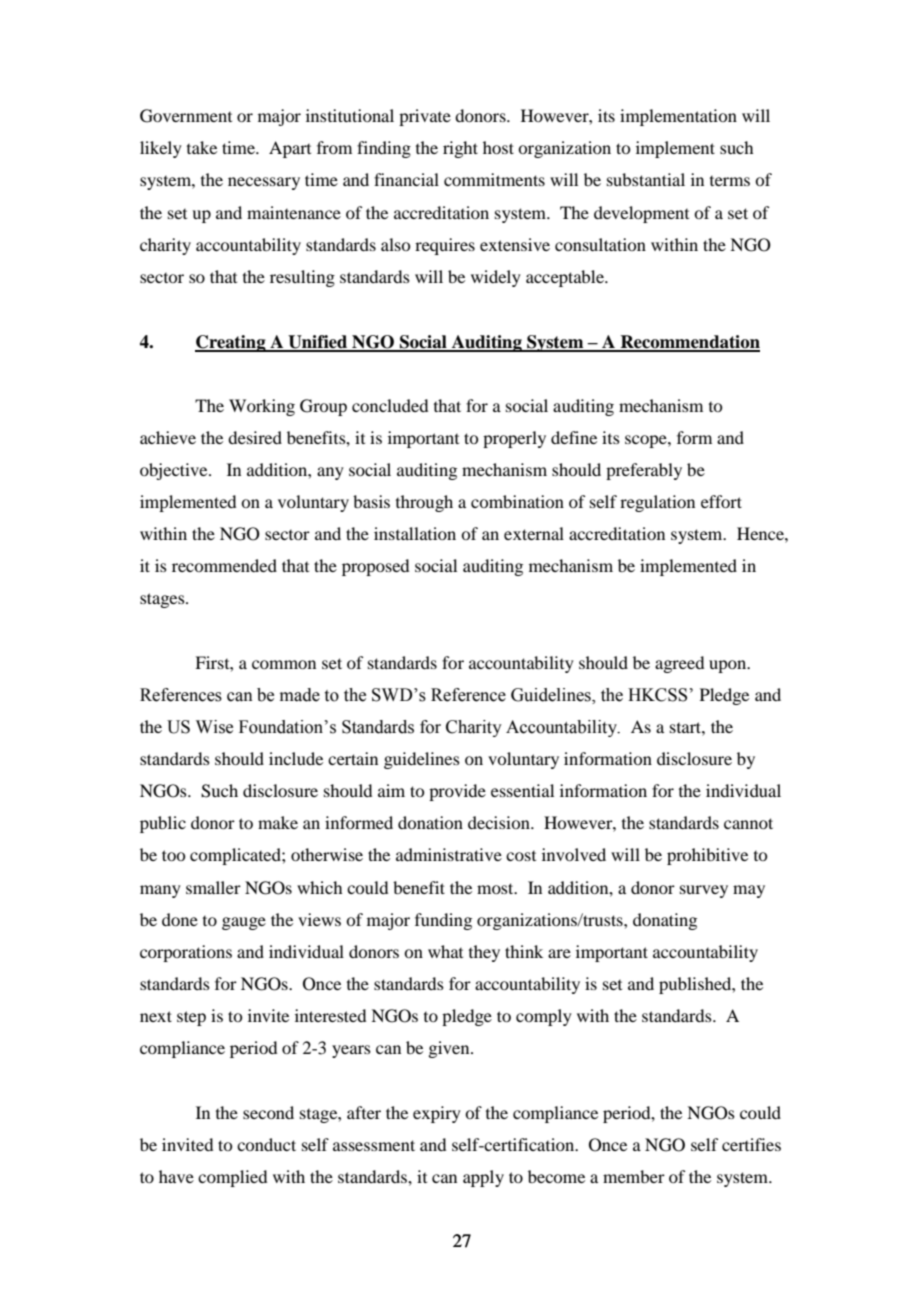 This page has width=924, height=1307. I want to click on concluded, so click(390, 405).
